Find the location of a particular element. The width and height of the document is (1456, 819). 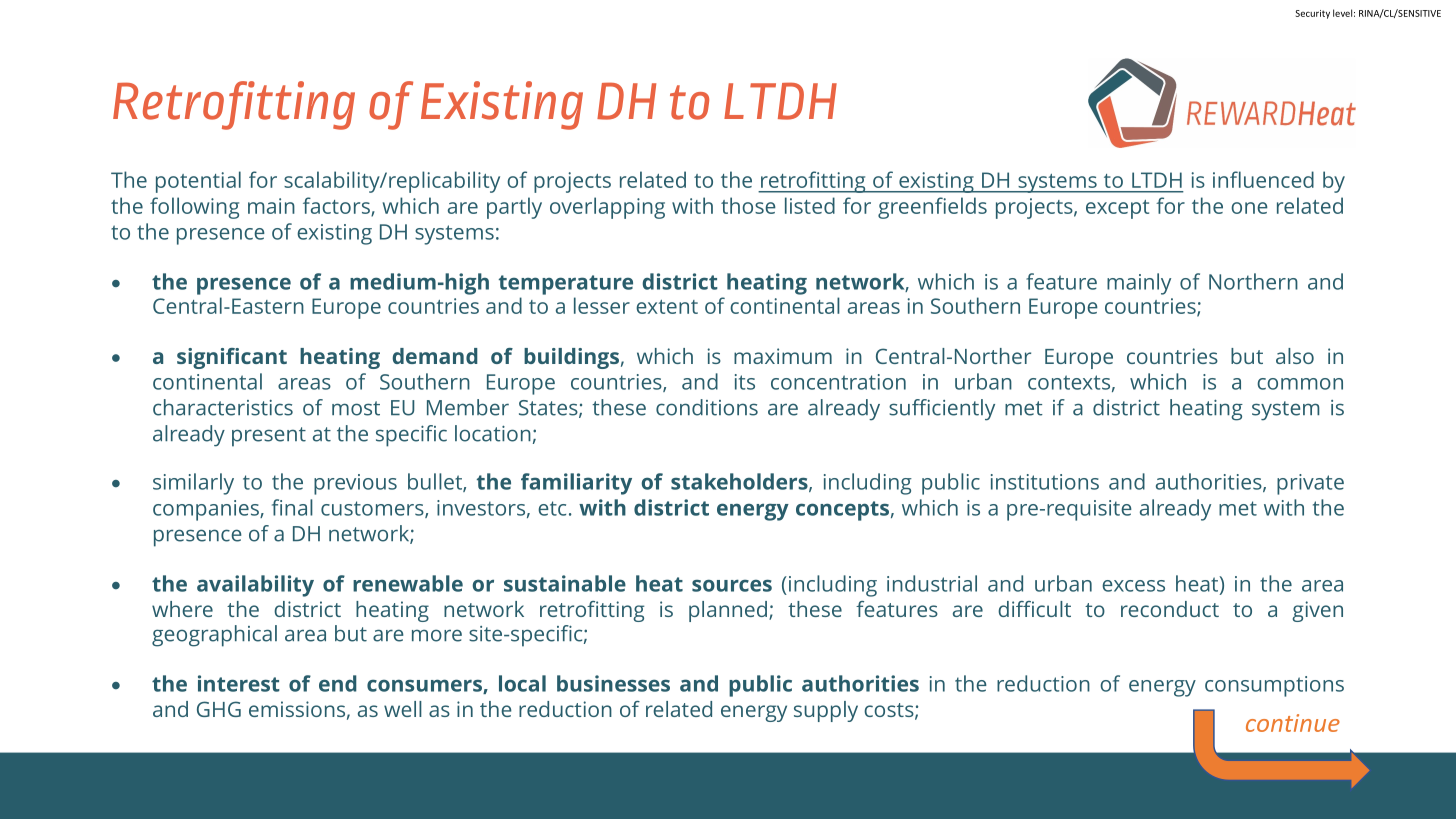

Security is located at coordinates (1313, 14).
